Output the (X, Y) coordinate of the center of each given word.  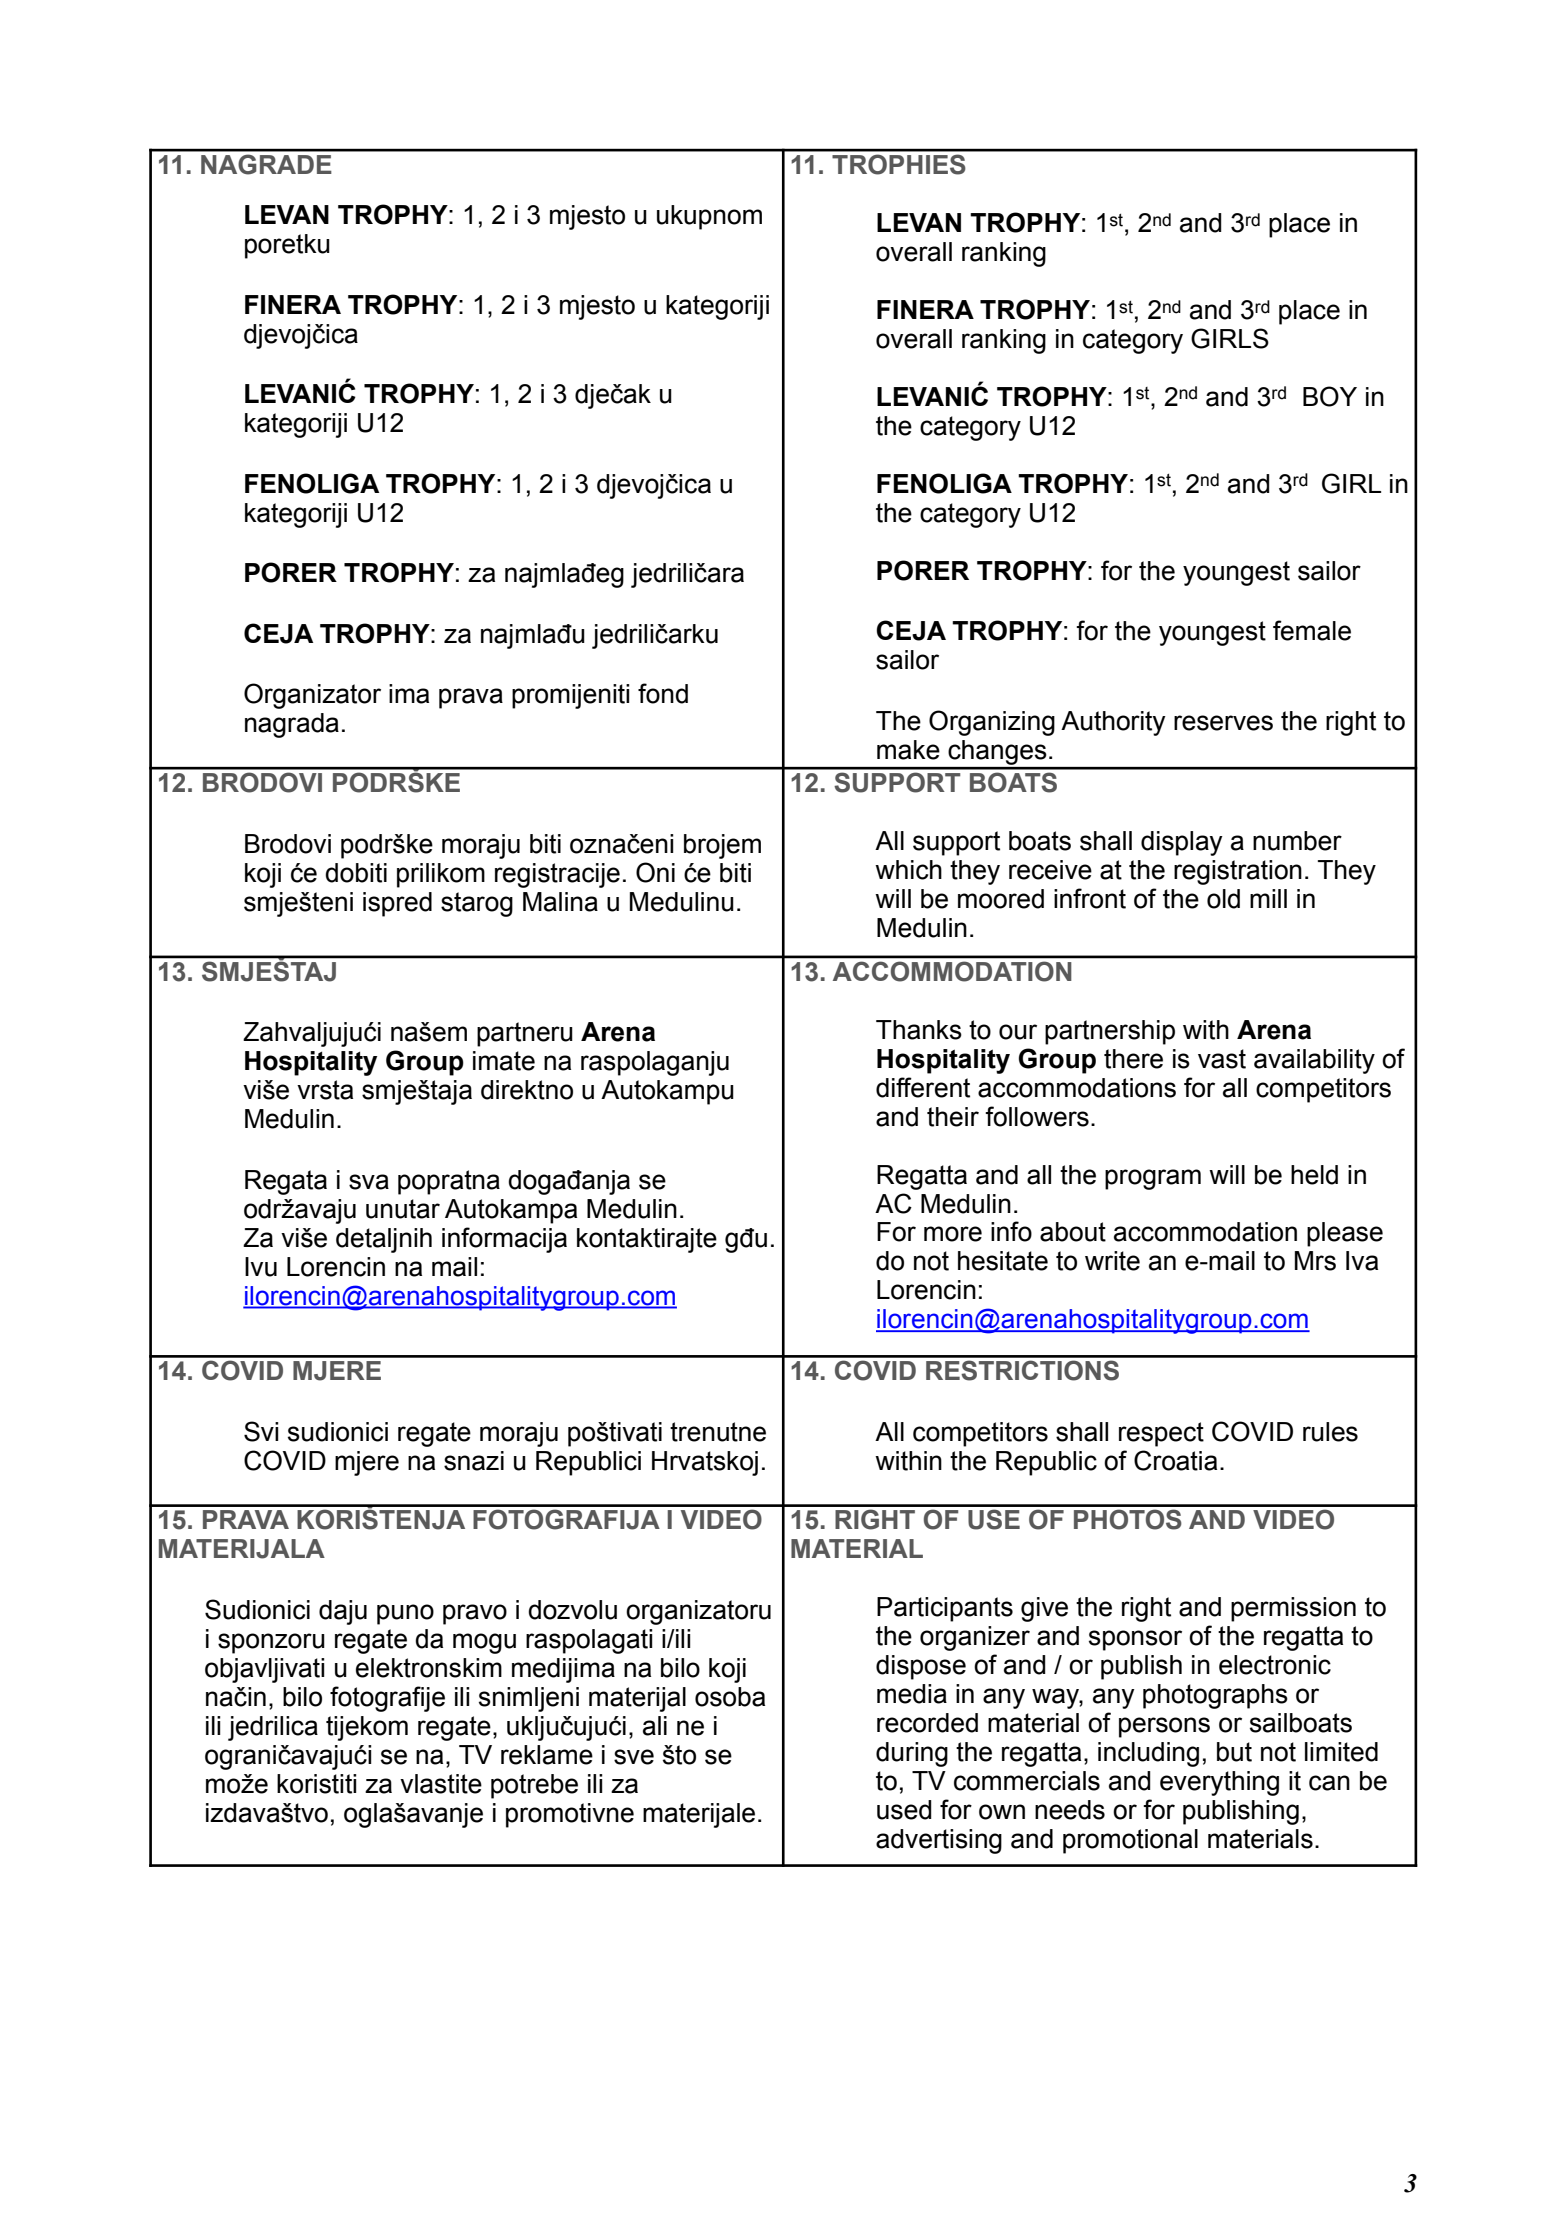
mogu (484, 1643)
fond (663, 693)
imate (504, 1061)
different (923, 1087)
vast (1222, 1059)
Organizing (992, 723)
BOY (1330, 396)
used (904, 1810)
